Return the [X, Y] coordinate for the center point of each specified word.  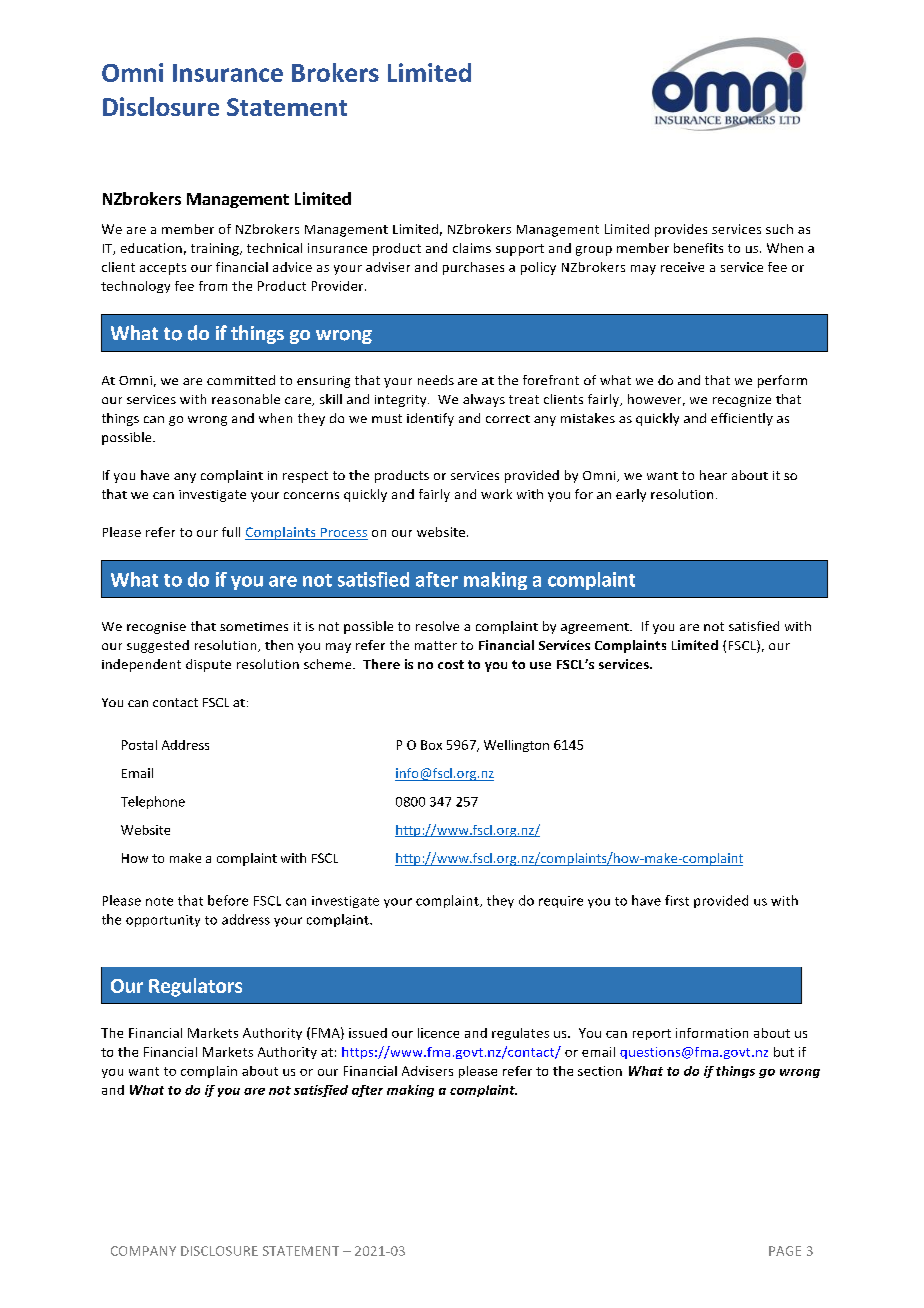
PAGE [785, 1251]
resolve [437, 626]
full [231, 532]
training [216, 249]
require [561, 902]
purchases [473, 268]
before [228, 900]
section [600, 1071]
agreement [596, 628]
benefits [698, 248]
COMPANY [143, 1251]
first [677, 900]
